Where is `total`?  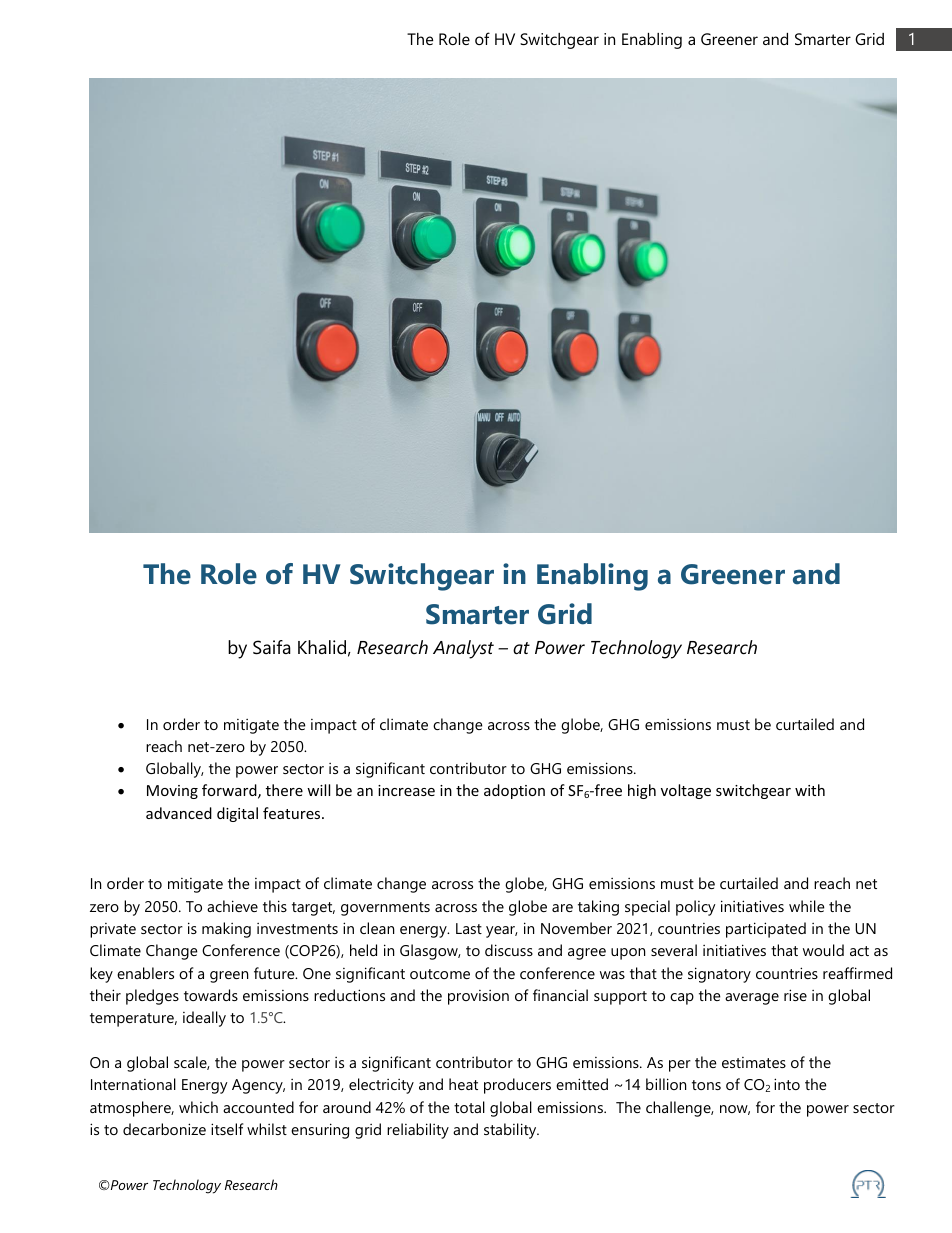
total is located at coordinates (469, 1107).
